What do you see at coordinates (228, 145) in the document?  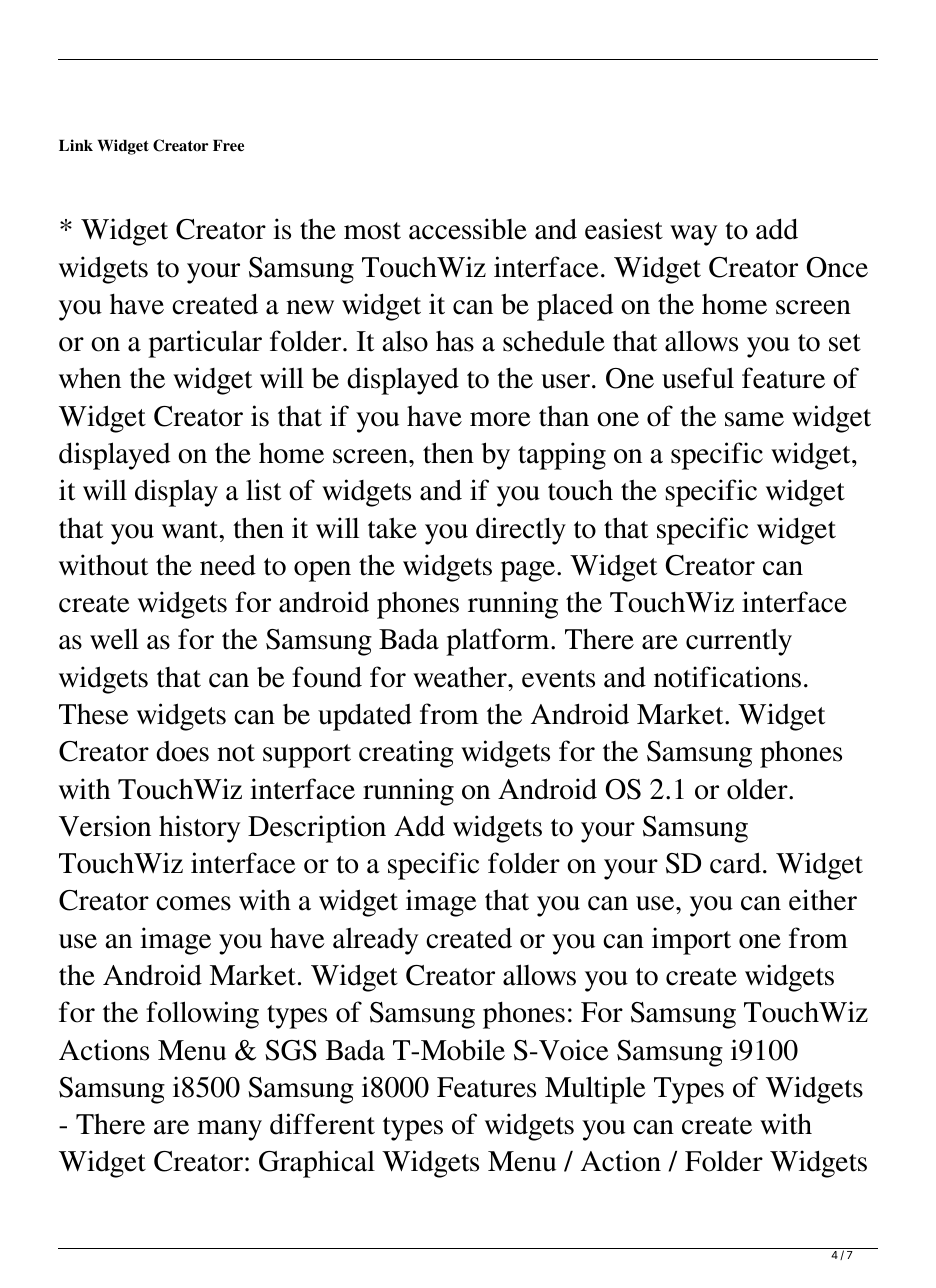 I see `Free` at bounding box center [228, 145].
